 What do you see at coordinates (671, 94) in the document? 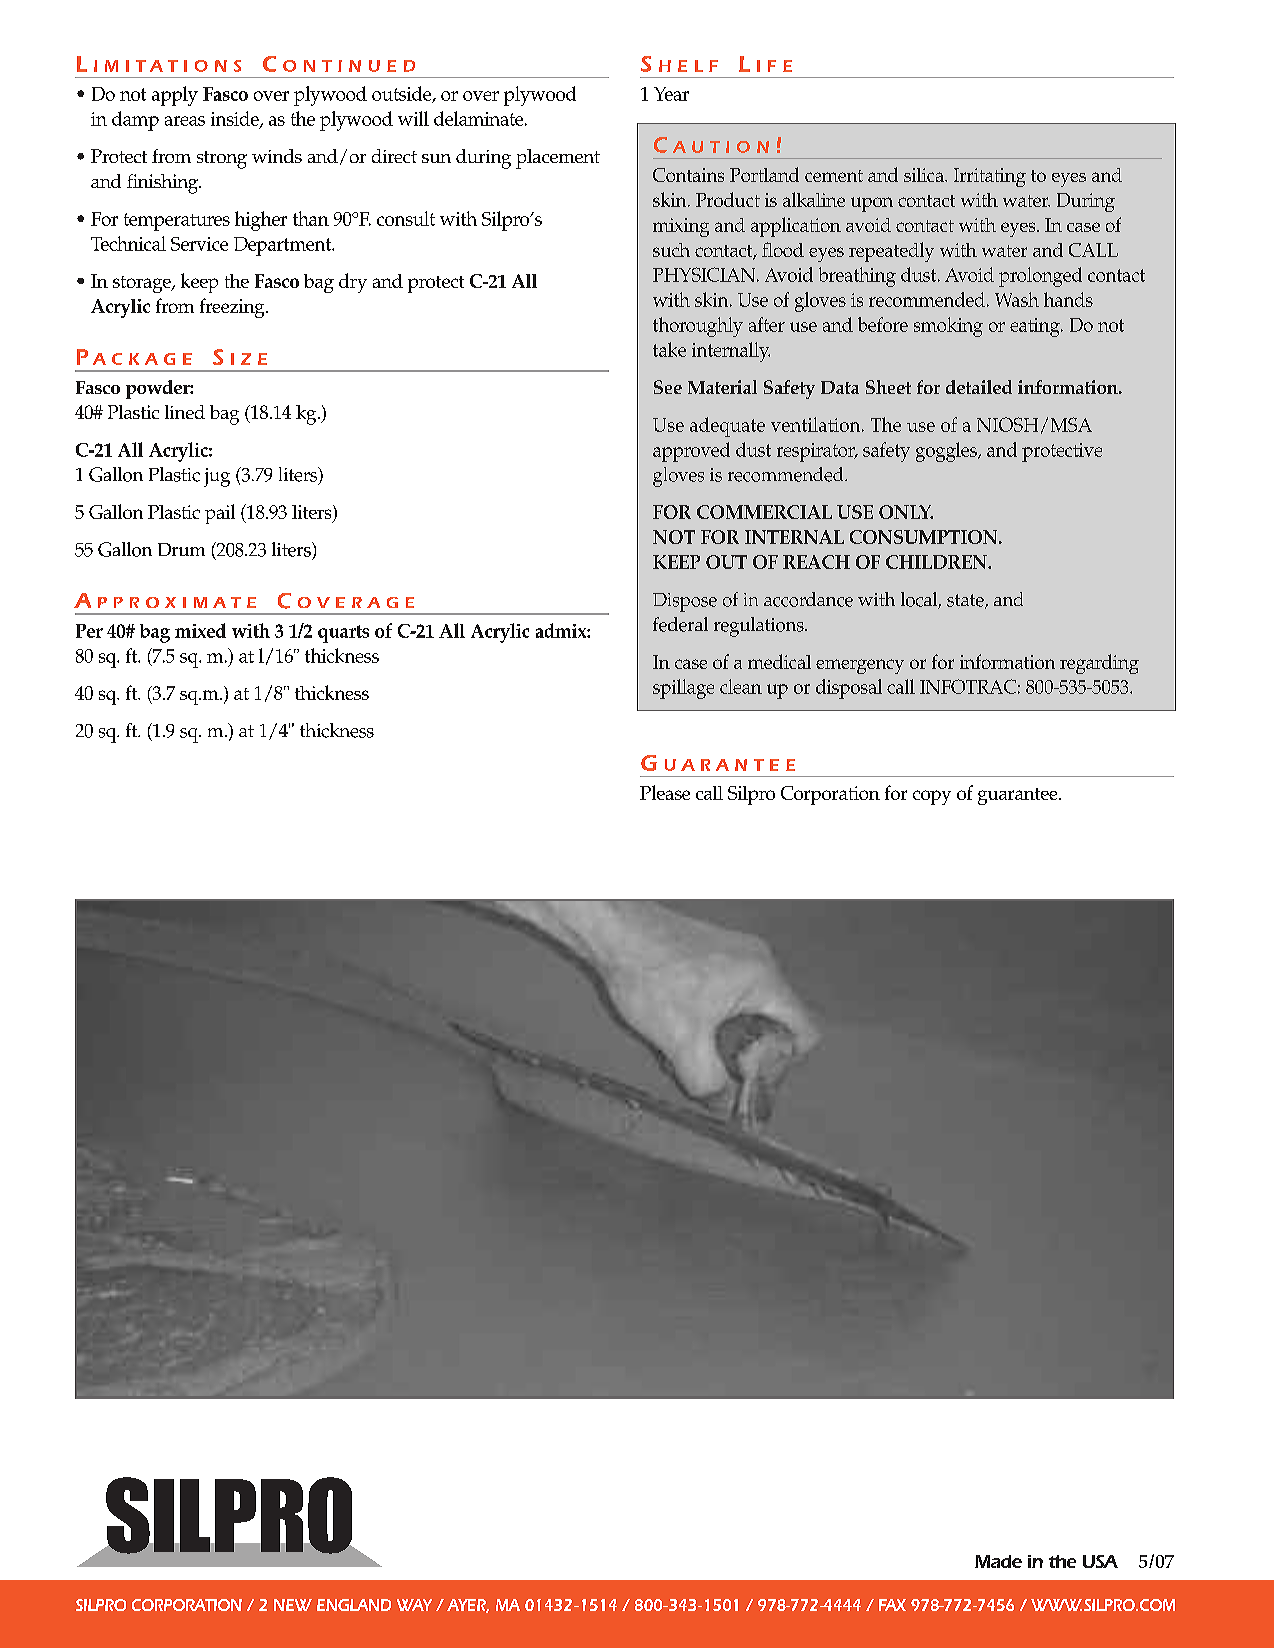
I see `Year` at bounding box center [671, 94].
